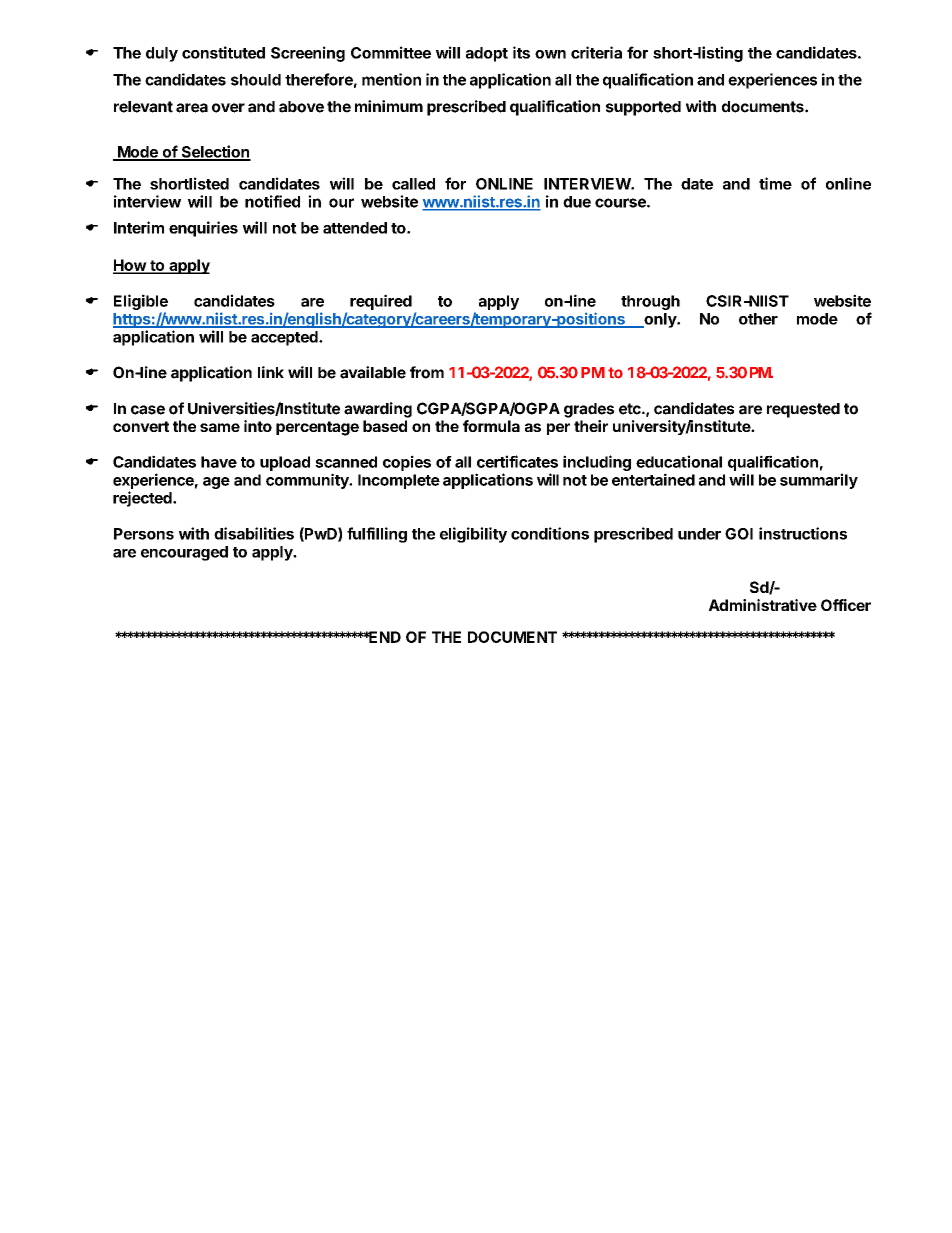  I want to click on other, so click(758, 319).
